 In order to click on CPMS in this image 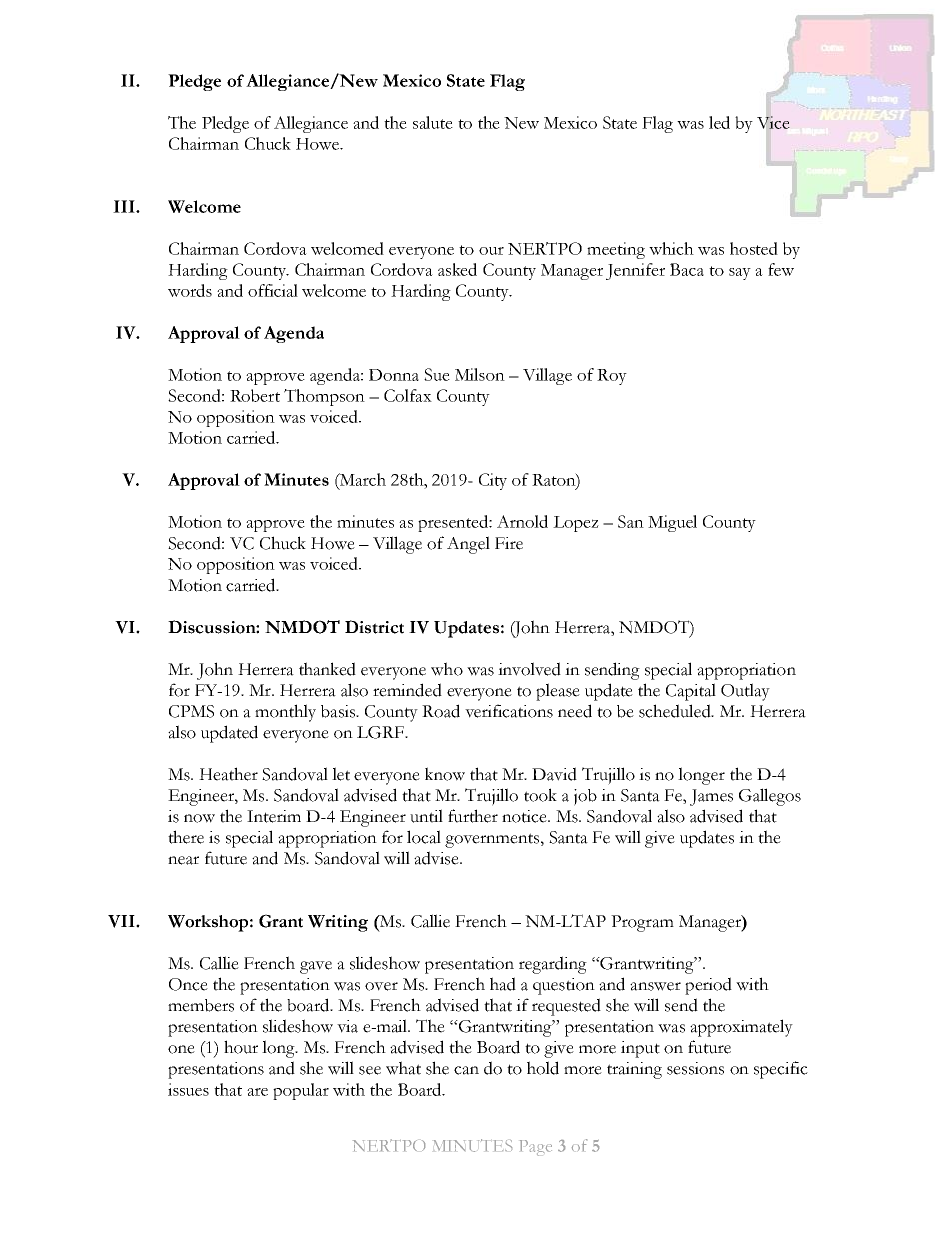, I will do `click(191, 711)`.
